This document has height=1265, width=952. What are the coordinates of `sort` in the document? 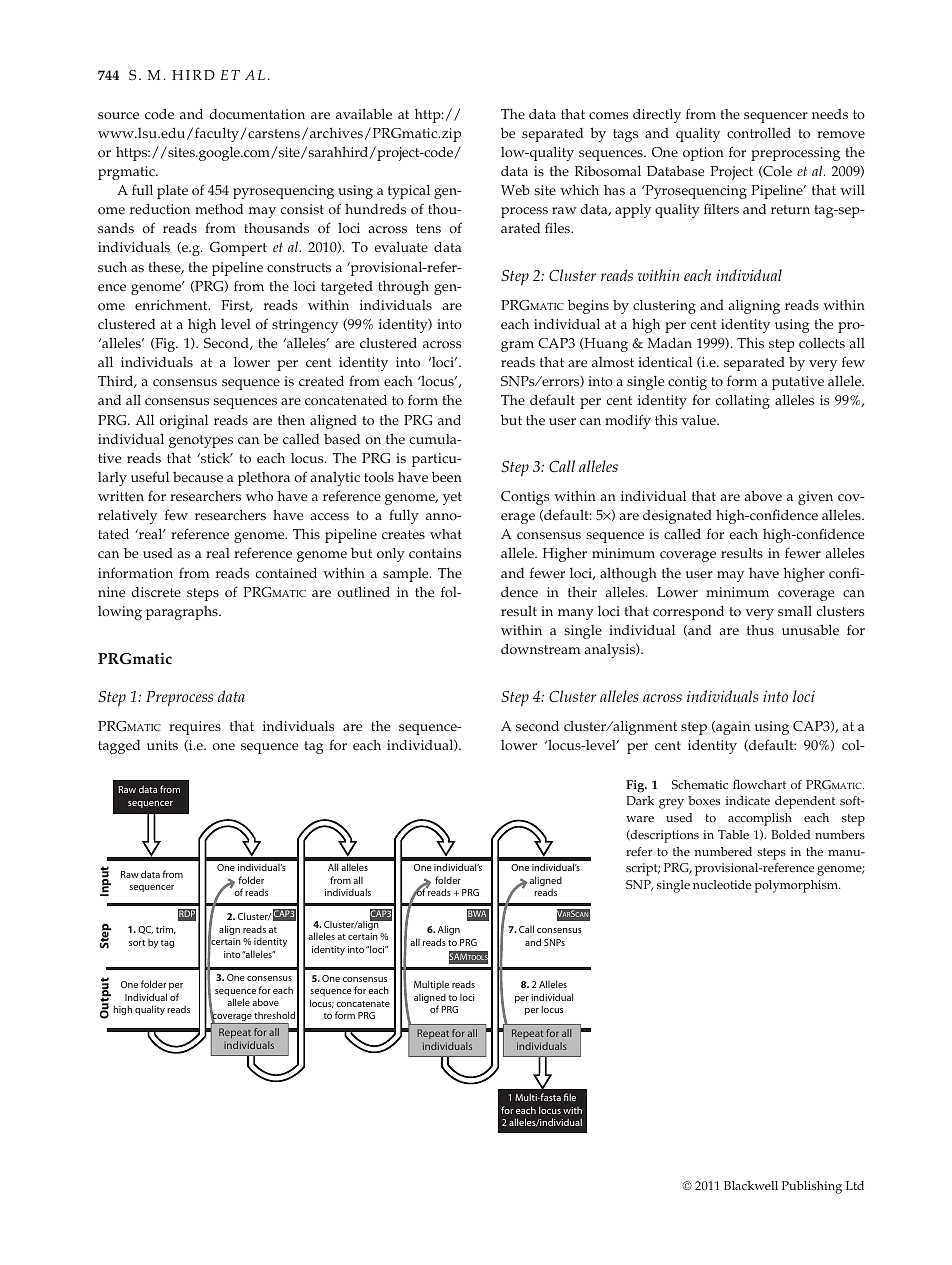 It's located at (137, 943).
